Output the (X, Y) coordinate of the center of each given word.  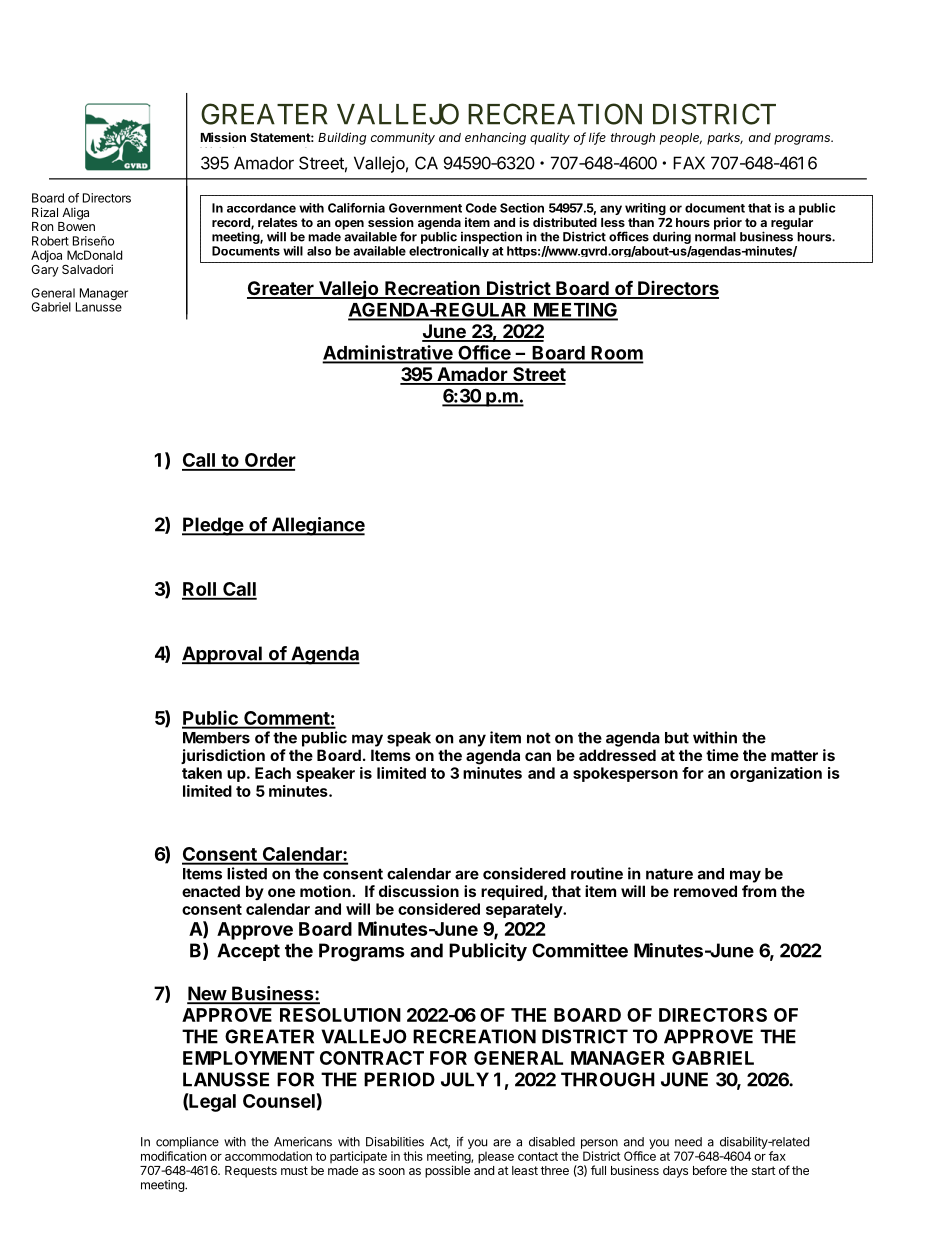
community (403, 138)
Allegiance (317, 526)
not (539, 738)
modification (173, 1156)
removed (705, 891)
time (722, 755)
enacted (211, 891)
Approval (223, 655)
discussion (419, 891)
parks (725, 139)
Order (269, 461)
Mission (223, 137)
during (672, 239)
